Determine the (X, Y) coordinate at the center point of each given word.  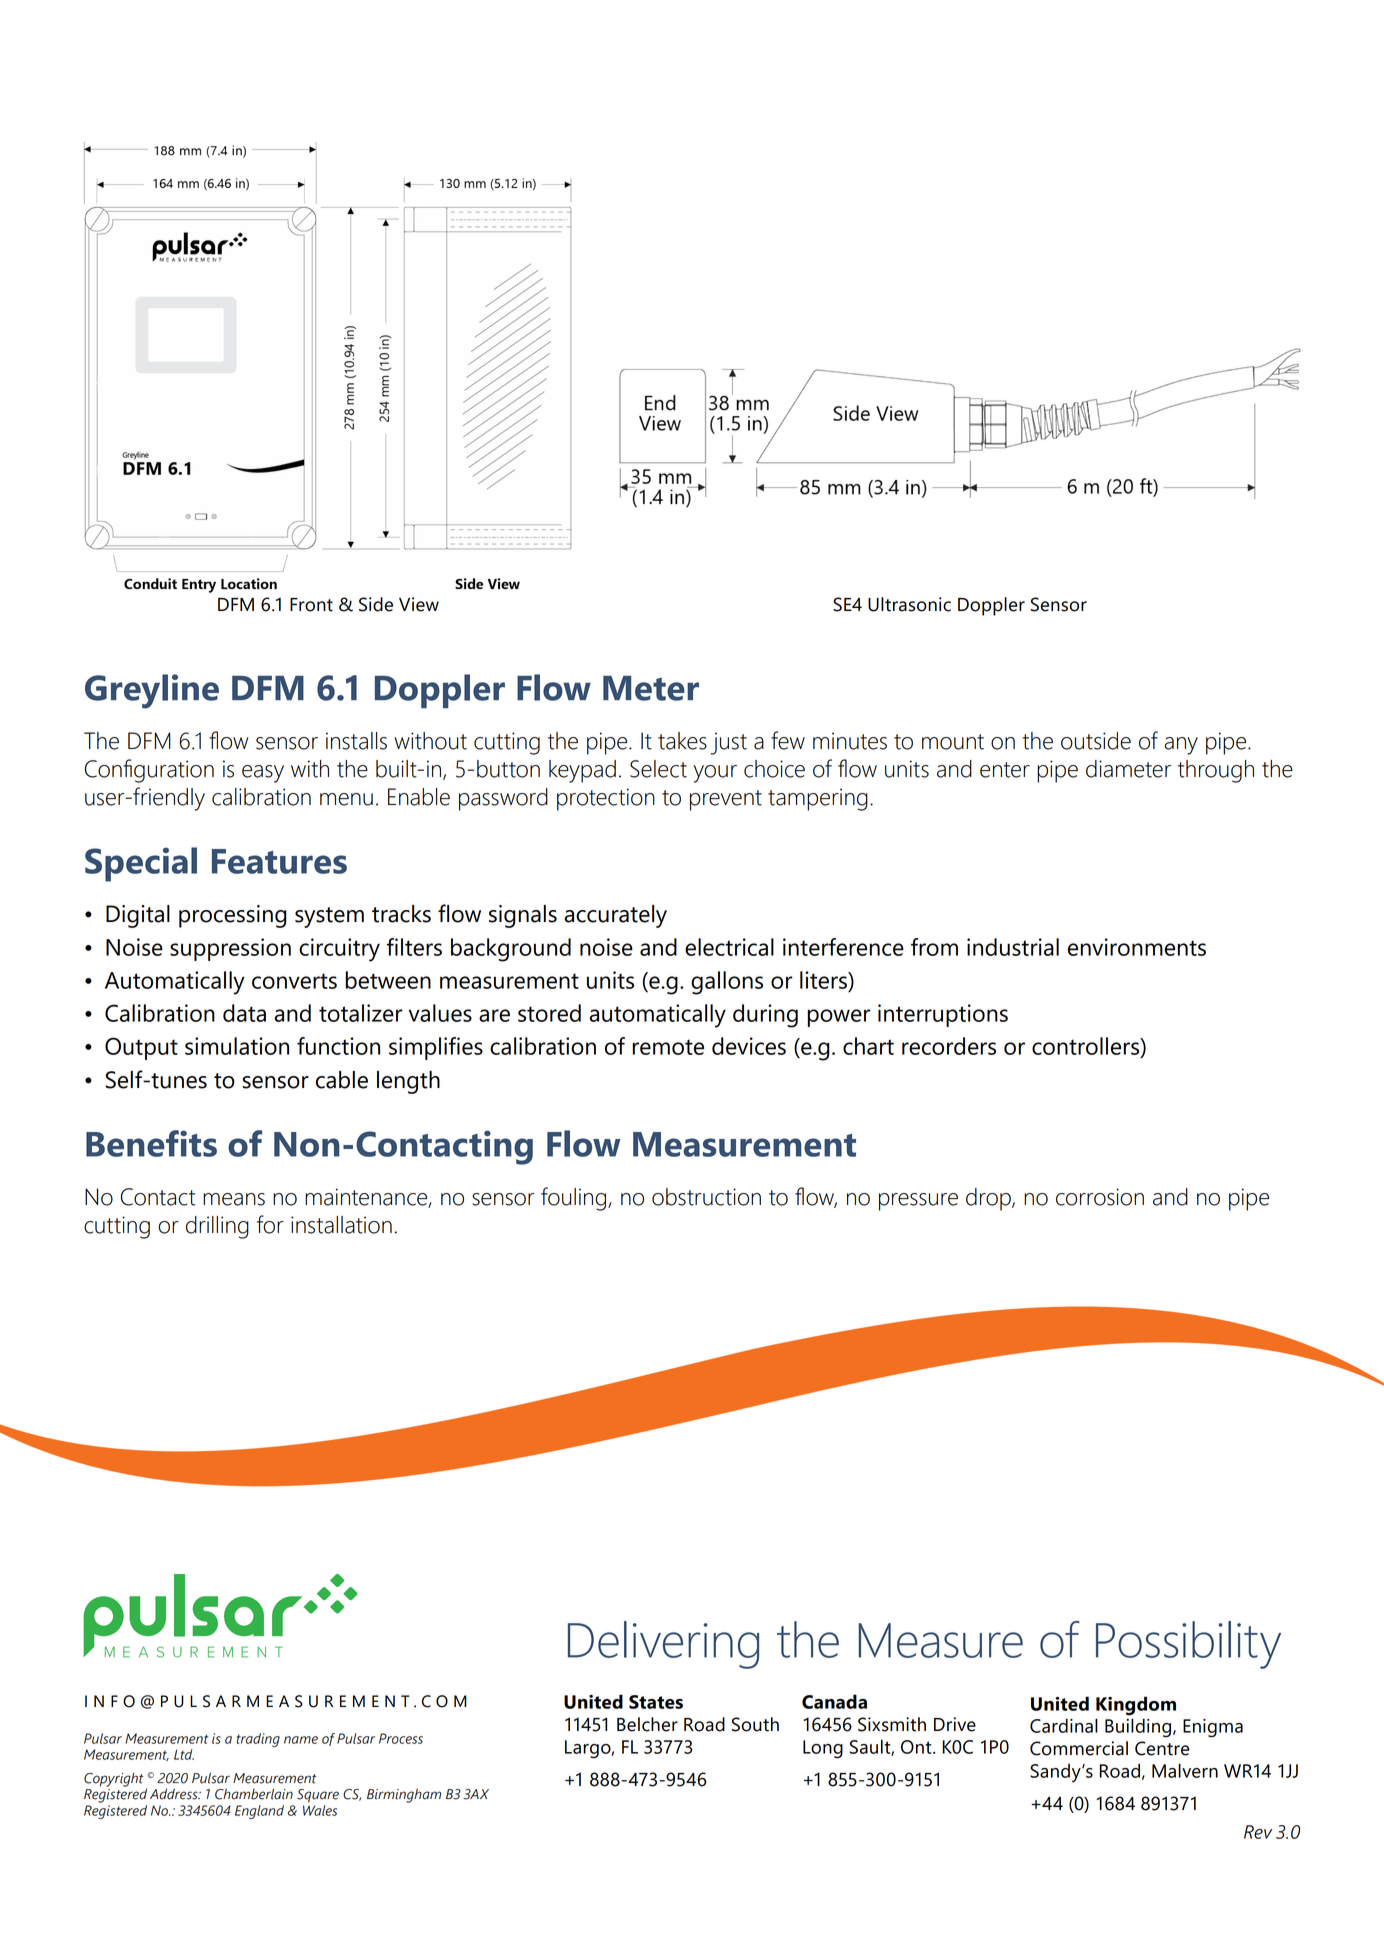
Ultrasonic (909, 604)
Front (311, 605)
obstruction (706, 1197)
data (244, 1013)
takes (682, 741)
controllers (1087, 1047)
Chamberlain (254, 1794)
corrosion (1100, 1197)
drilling (217, 1227)
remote (668, 1047)
